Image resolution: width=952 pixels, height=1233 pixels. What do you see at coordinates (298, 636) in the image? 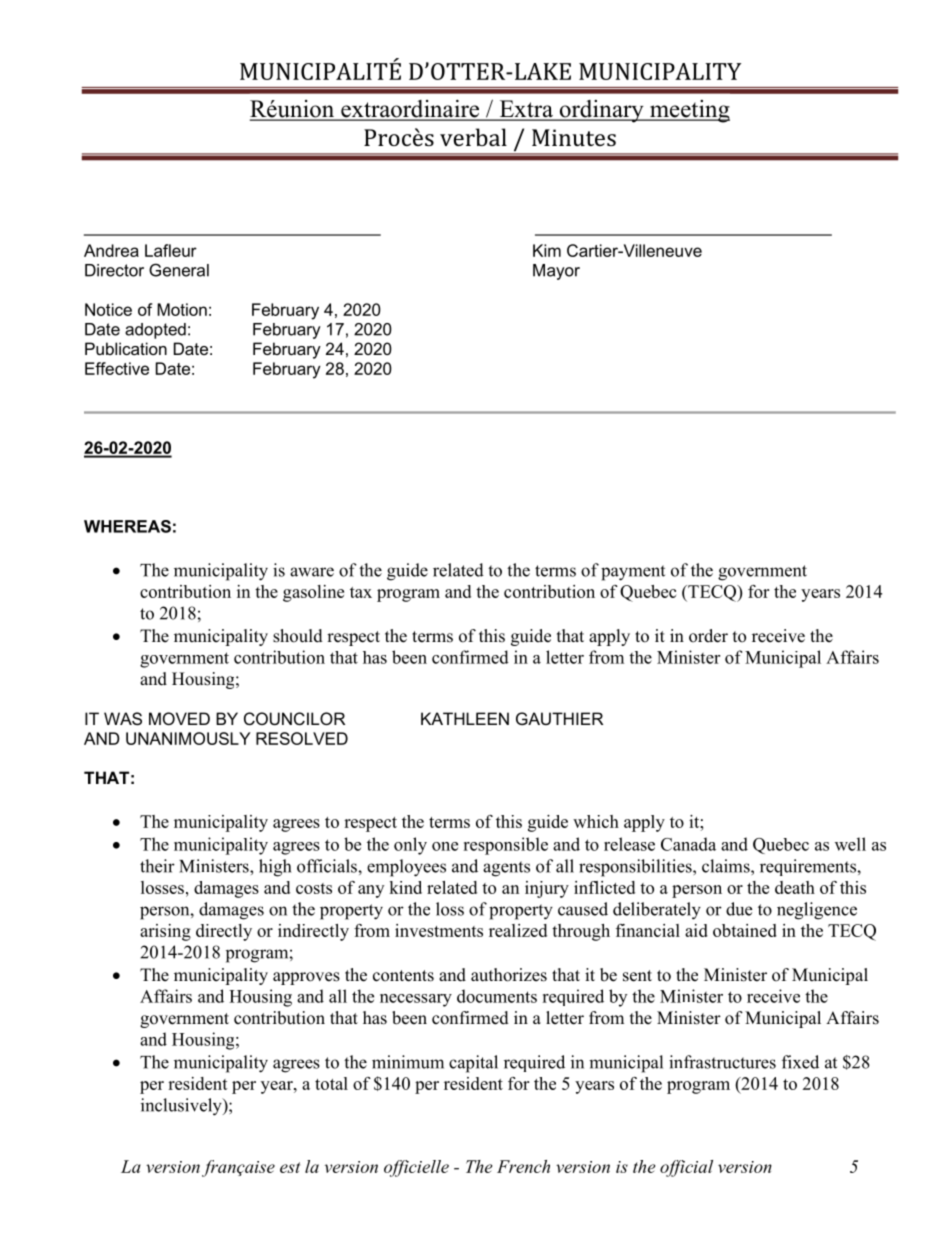
I see `should` at bounding box center [298, 636].
